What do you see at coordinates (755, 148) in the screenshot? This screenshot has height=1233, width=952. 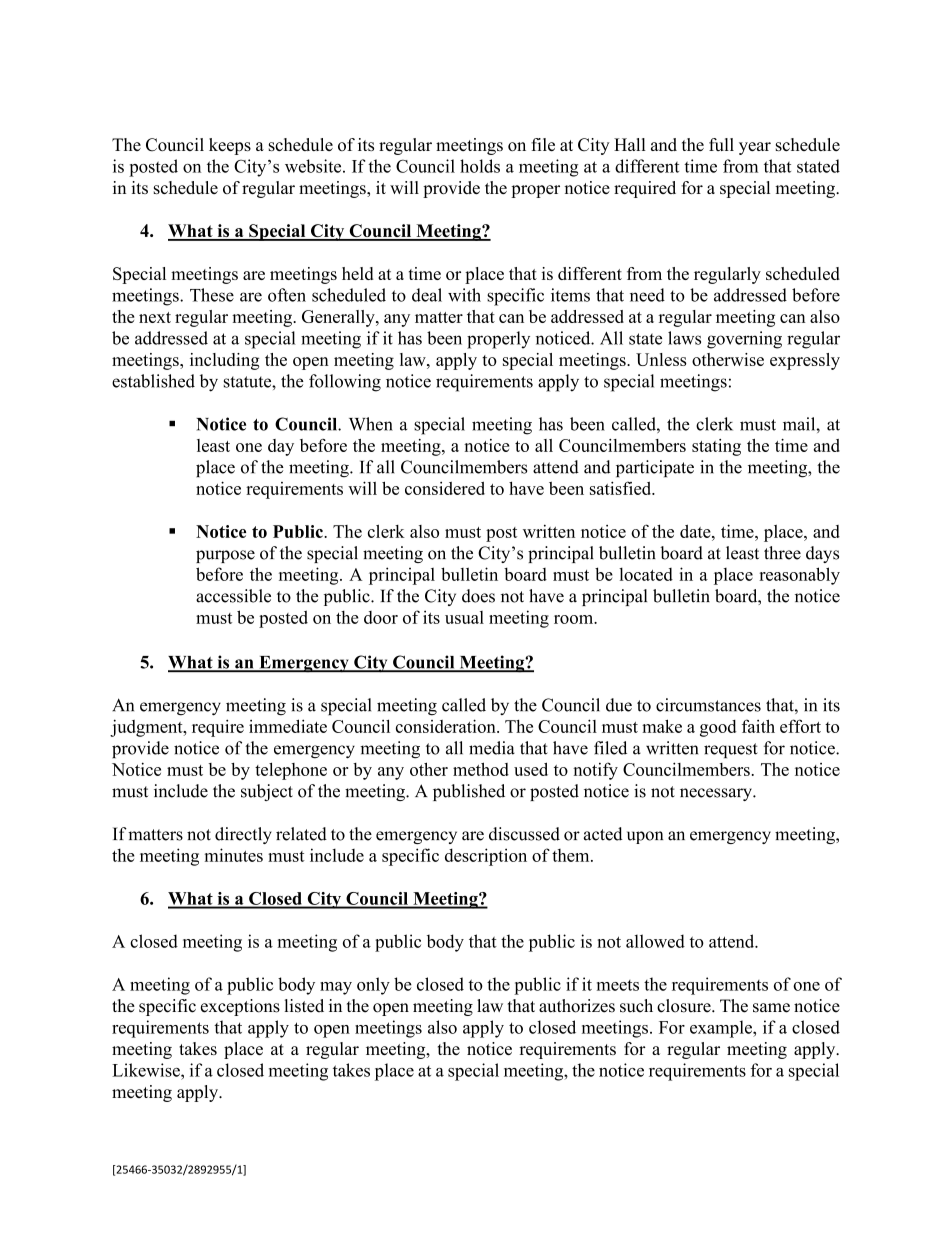 I see `year` at bounding box center [755, 148].
